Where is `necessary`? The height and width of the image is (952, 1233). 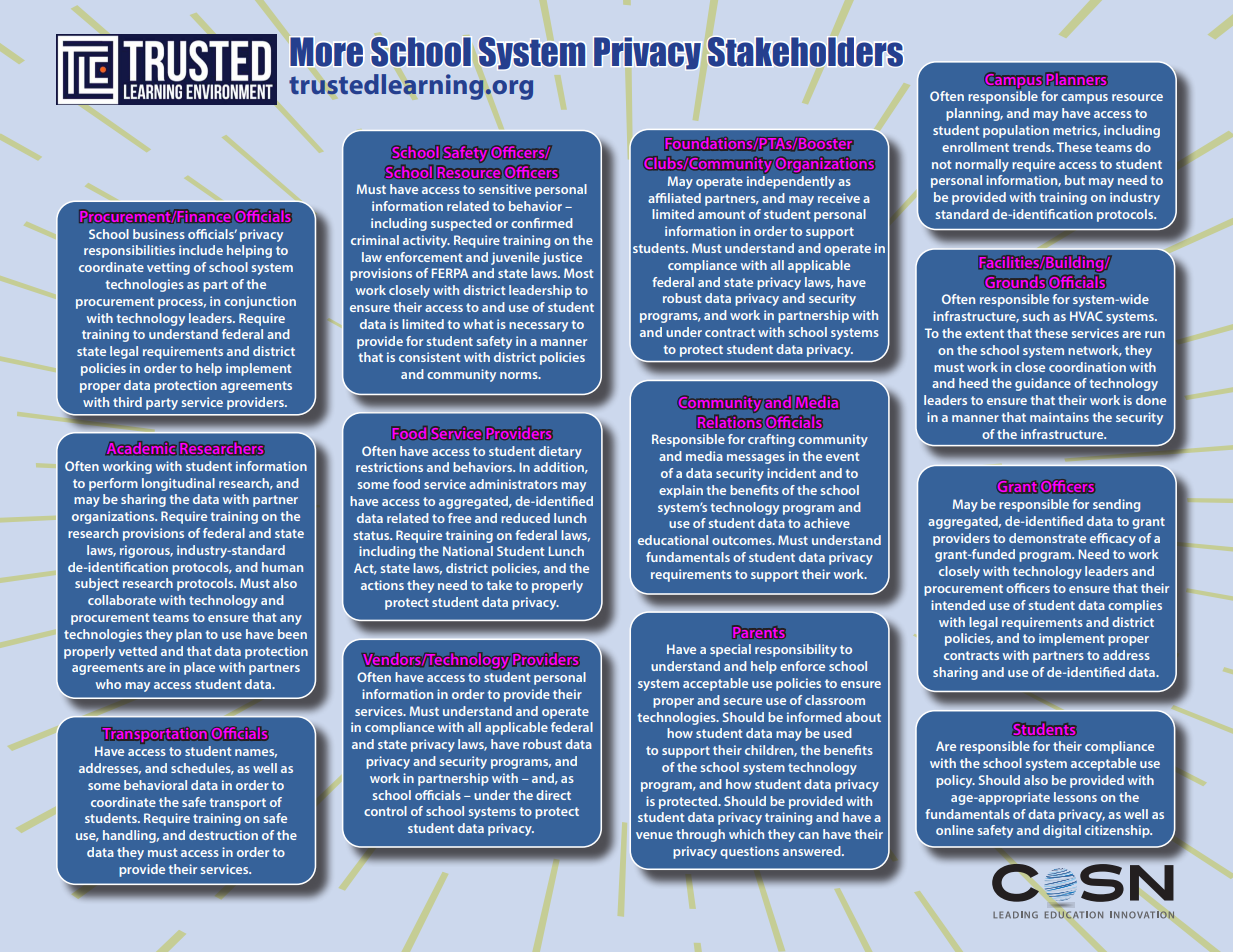
necessary is located at coordinates (538, 327).
